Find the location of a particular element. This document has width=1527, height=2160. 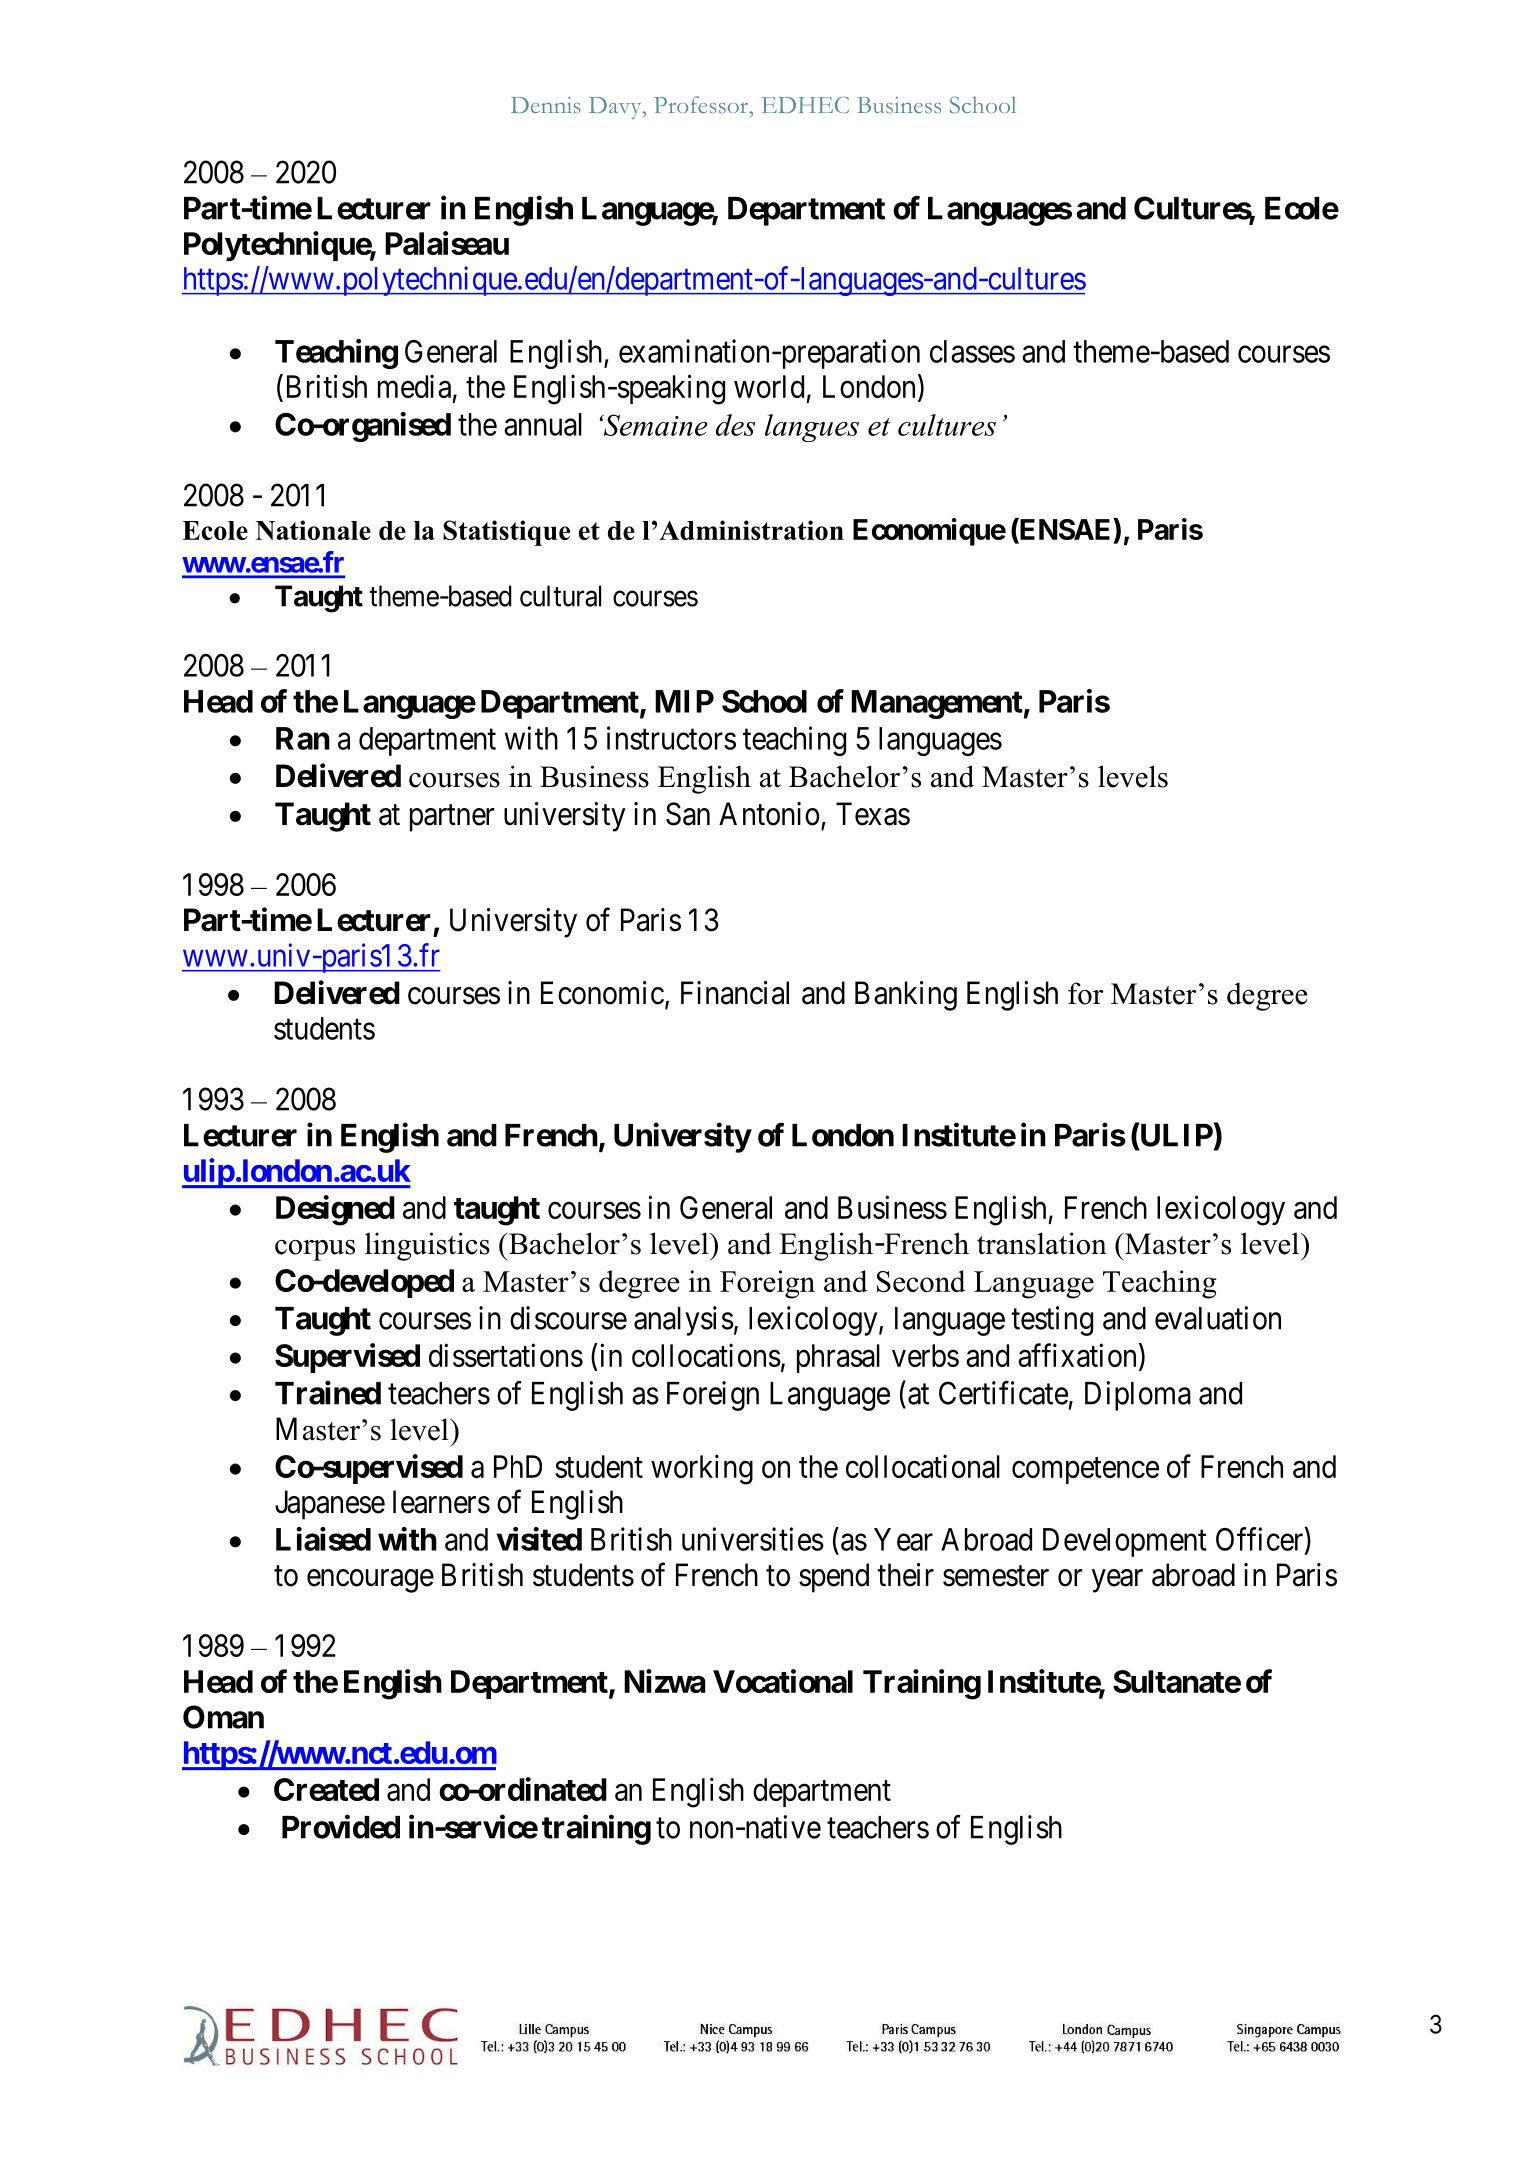

Dennis is located at coordinates (546, 105).
